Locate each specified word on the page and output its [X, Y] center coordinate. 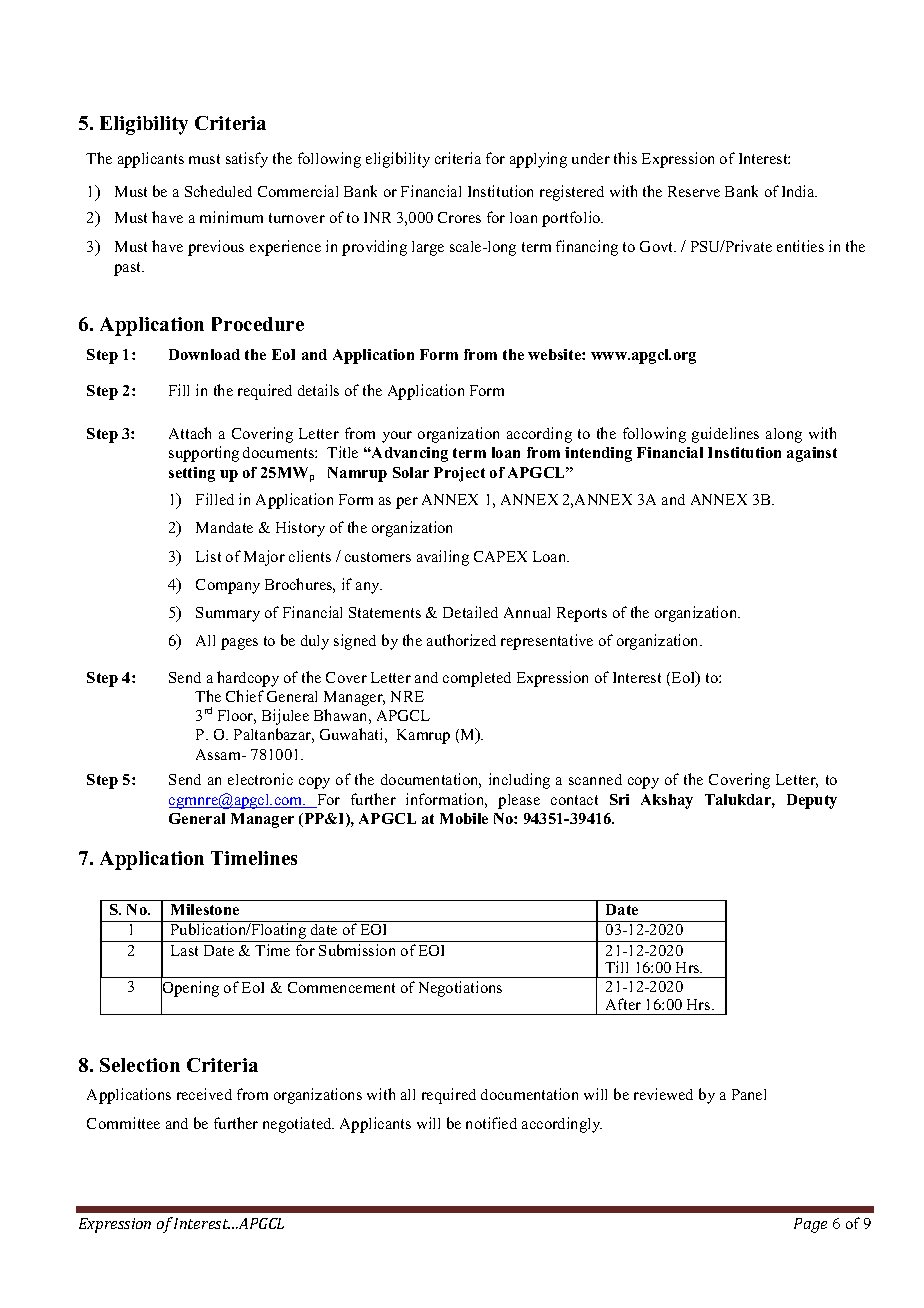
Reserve [694, 191]
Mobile [464, 818]
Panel [749, 1094]
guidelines [725, 435]
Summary [228, 614]
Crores [459, 217]
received [204, 1094]
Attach [190, 433]
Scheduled [218, 191]
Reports [582, 614]
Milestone [205, 909]
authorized [461, 640]
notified [491, 1123]
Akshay [667, 801]
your [397, 437]
